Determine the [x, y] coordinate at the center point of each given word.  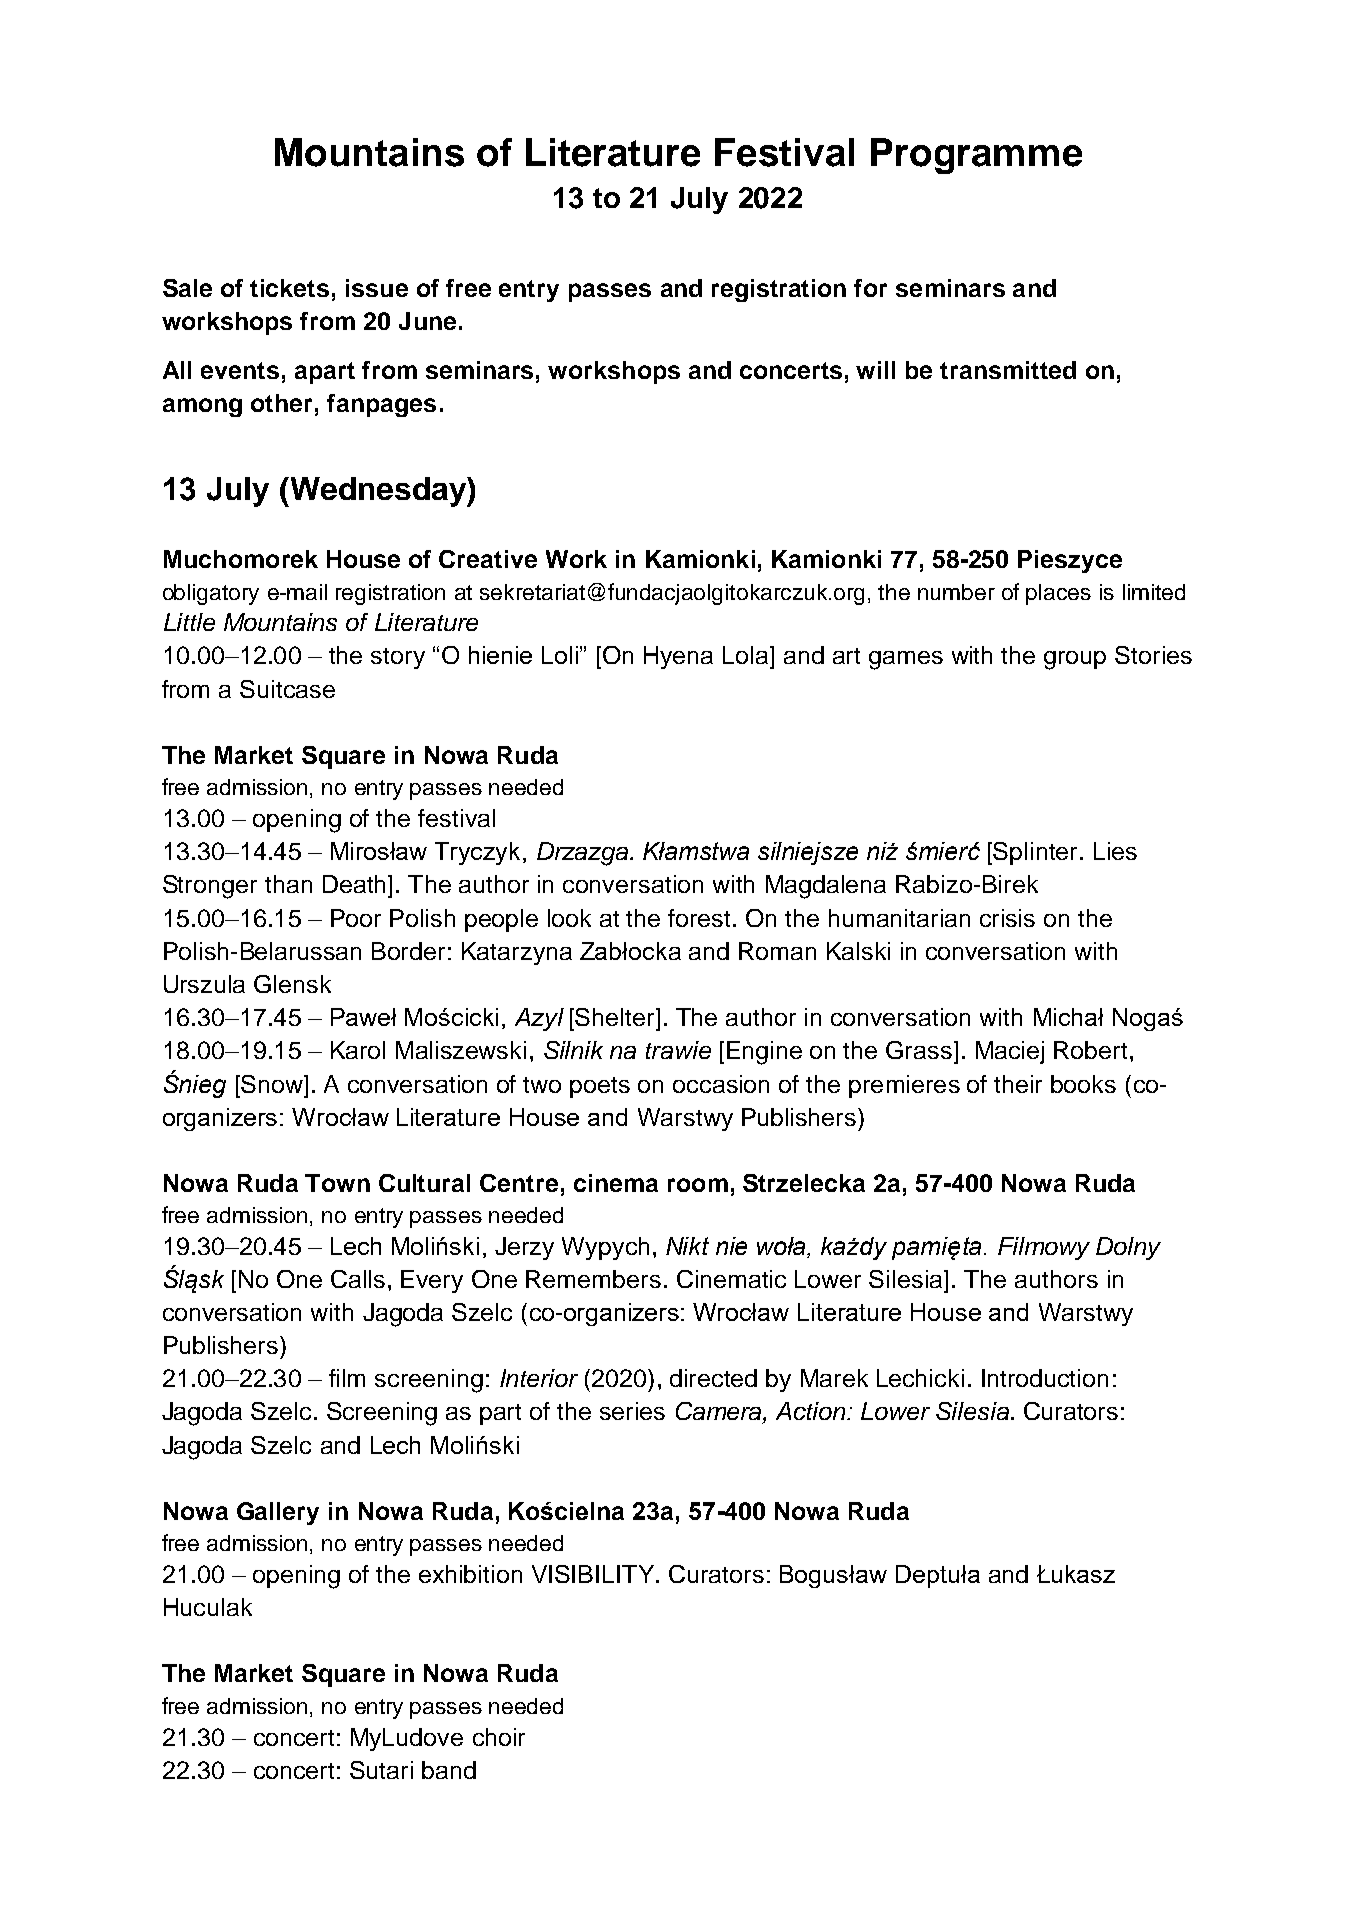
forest [701, 918]
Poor [356, 918]
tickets [289, 288]
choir [499, 1737]
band [449, 1770]
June [427, 321]
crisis [1007, 918]
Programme [976, 156]
